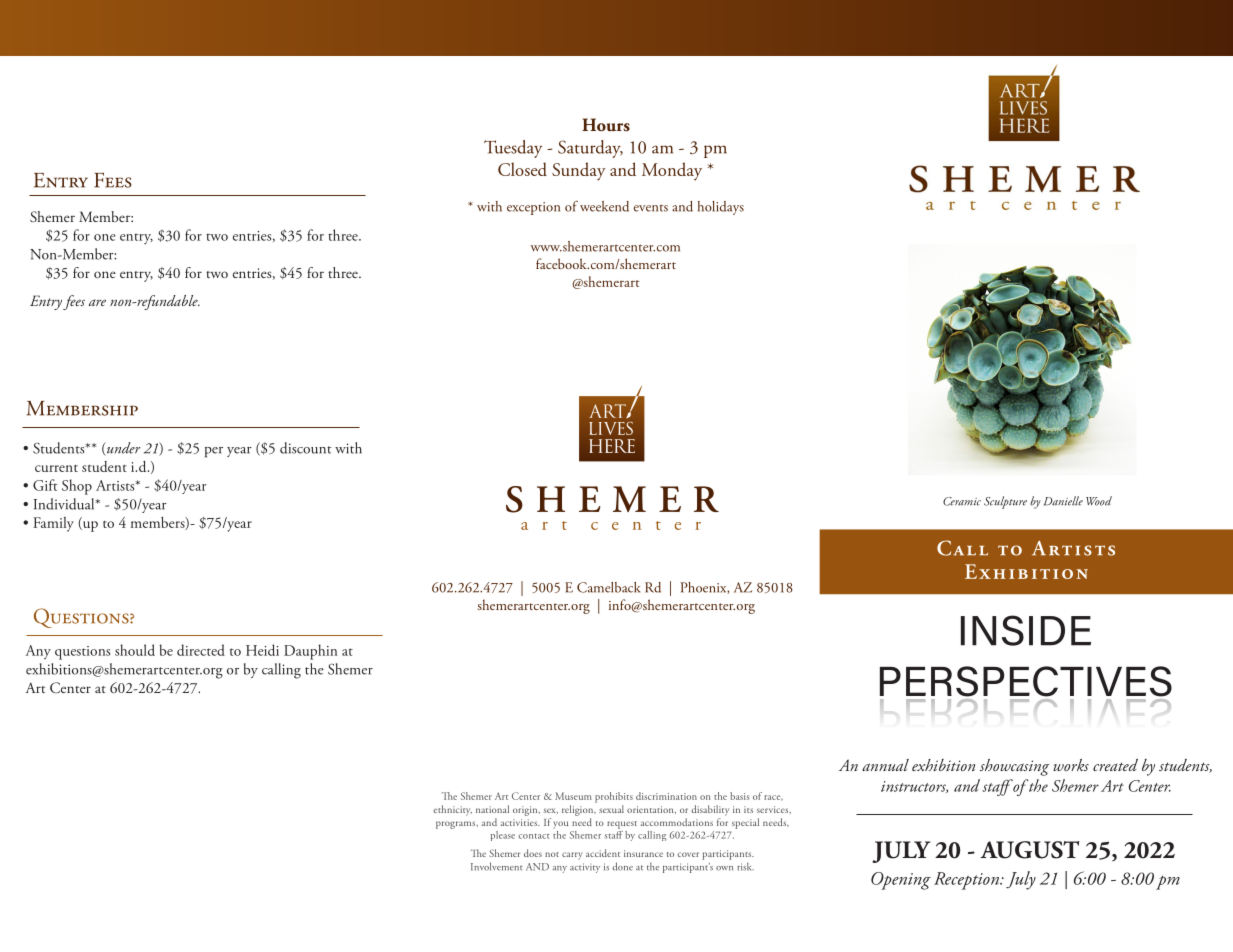 This screenshot has width=1233, height=952. What do you see at coordinates (452, 810) in the screenshot?
I see `ethnicity` at bounding box center [452, 810].
